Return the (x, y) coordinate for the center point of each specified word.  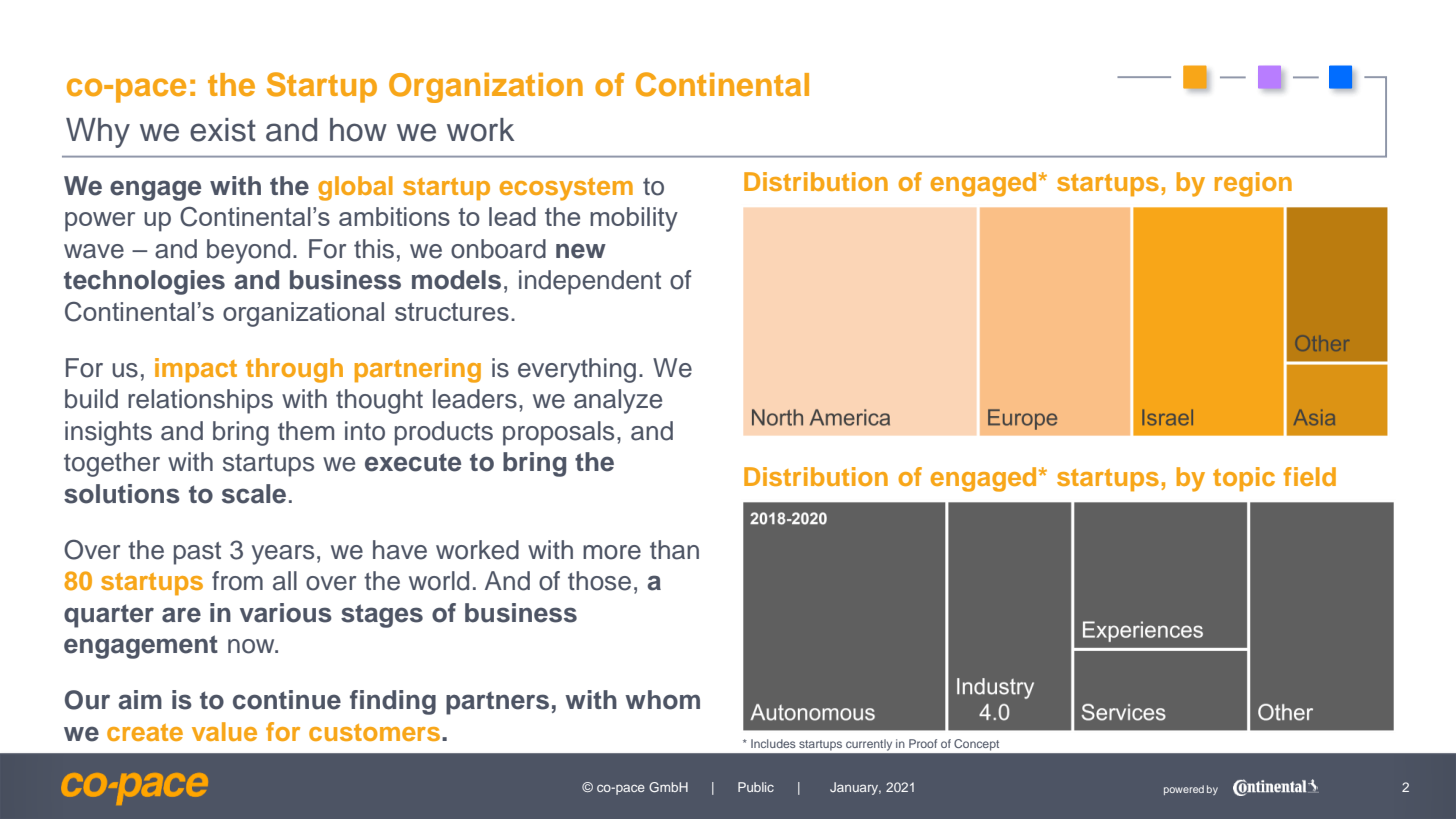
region (1253, 184)
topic (1244, 479)
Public (756, 787)
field (1309, 476)
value (224, 731)
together (112, 464)
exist (223, 130)
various (286, 613)
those (599, 581)
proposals (558, 433)
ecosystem (566, 189)
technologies (144, 282)
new (581, 251)
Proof (923, 743)
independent (590, 282)
